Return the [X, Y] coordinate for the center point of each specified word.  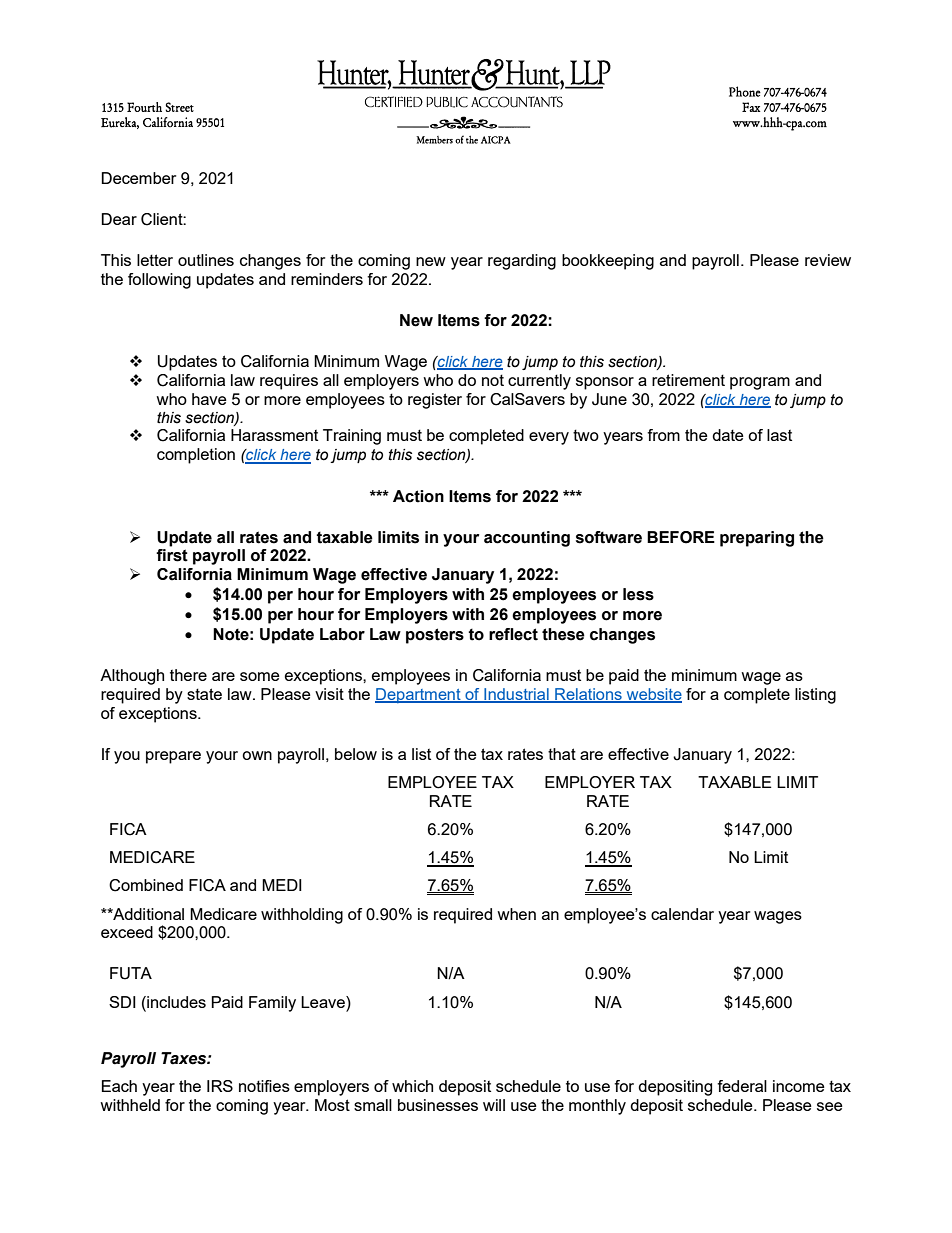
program [760, 383]
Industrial [516, 695]
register [435, 401]
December [138, 178]
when [516, 914]
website [653, 695]
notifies [264, 1086]
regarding [522, 262]
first [172, 555]
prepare [173, 757]
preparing [757, 539]
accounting [527, 539]
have [209, 399]
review [828, 260]
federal [742, 1086]
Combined [146, 885]
